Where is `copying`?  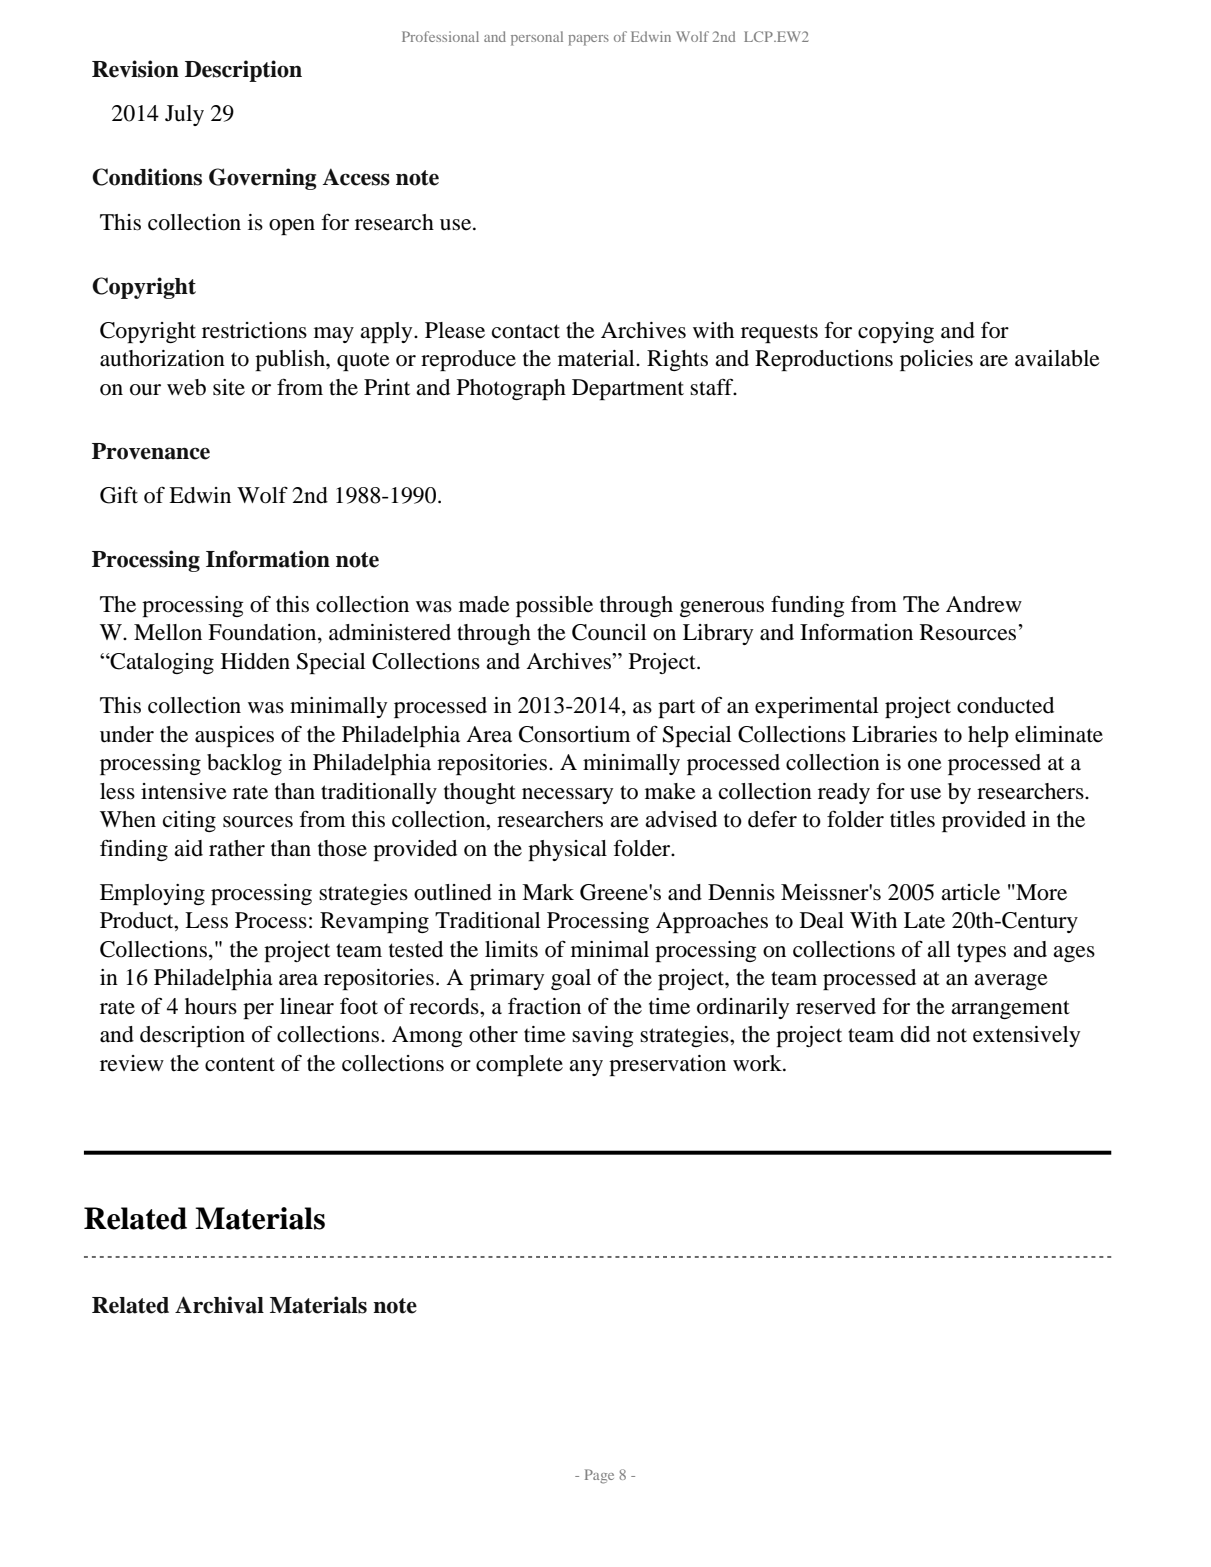 copying is located at coordinates (896, 332).
